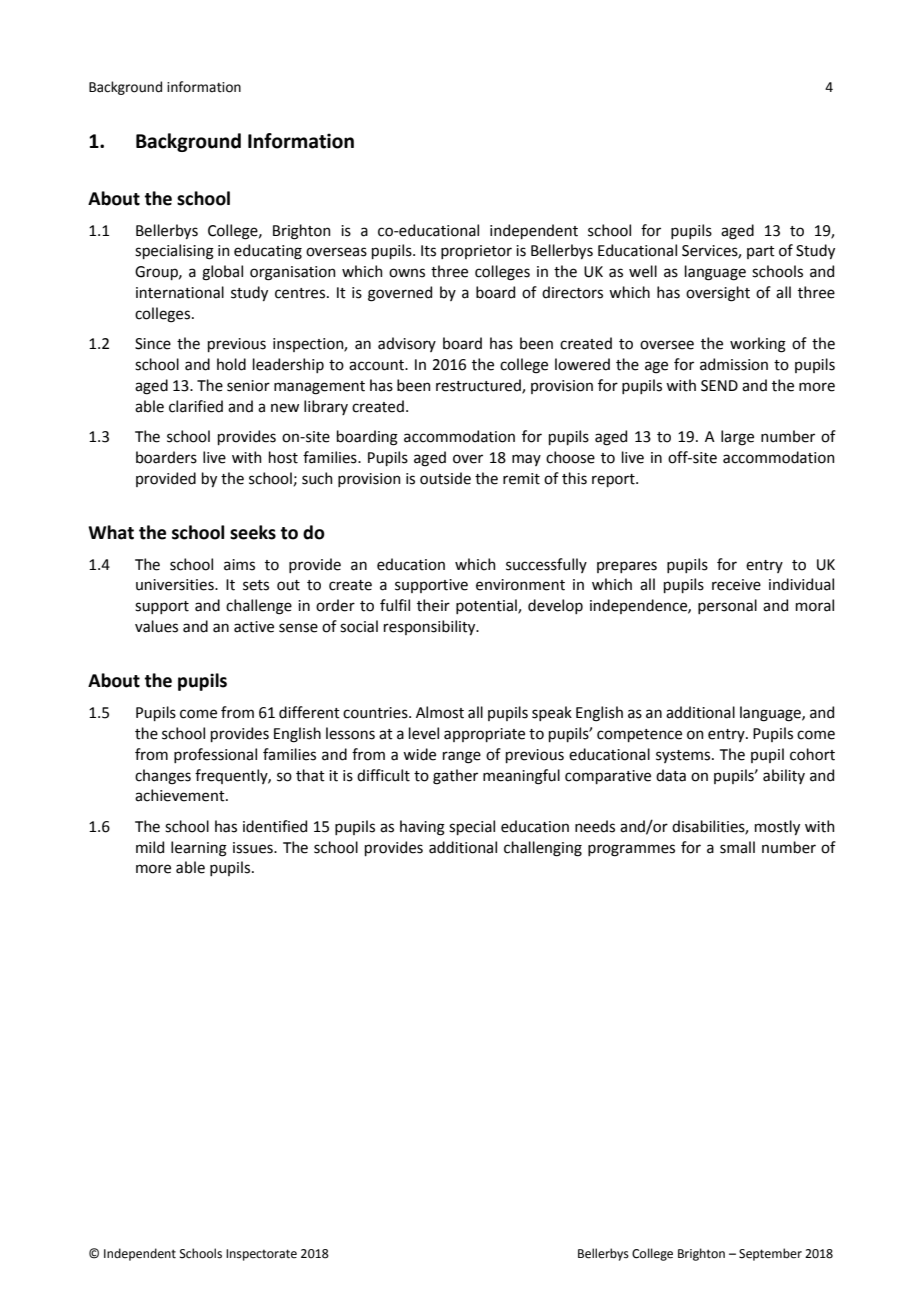 Image resolution: width=924 pixels, height=1308 pixels. Describe the element at coordinates (199, 849) in the screenshot. I see `learning` at that location.
